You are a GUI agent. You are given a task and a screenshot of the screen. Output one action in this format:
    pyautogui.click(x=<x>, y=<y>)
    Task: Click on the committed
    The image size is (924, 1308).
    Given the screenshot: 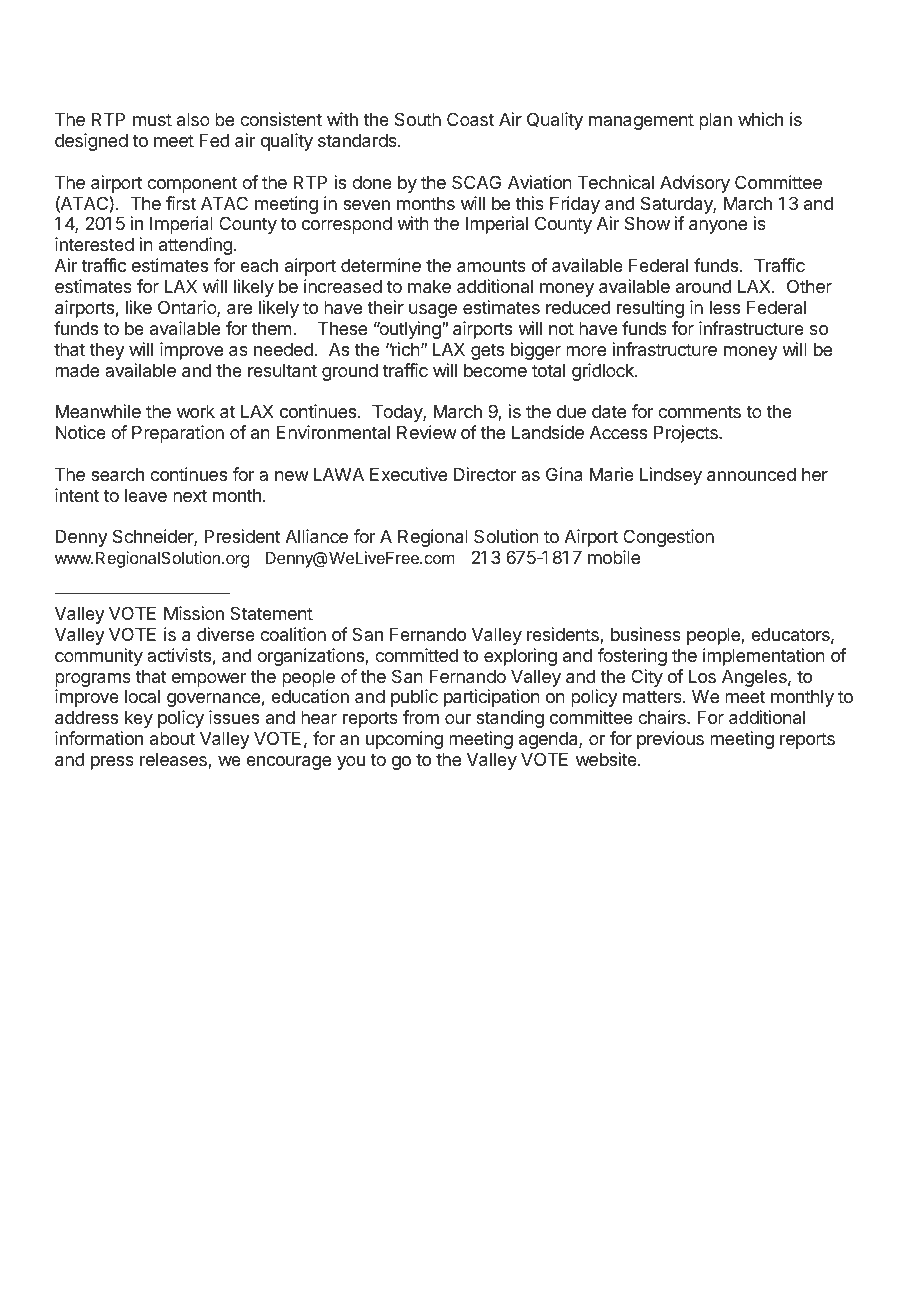 What is the action you would take?
    pyautogui.click(x=416, y=655)
